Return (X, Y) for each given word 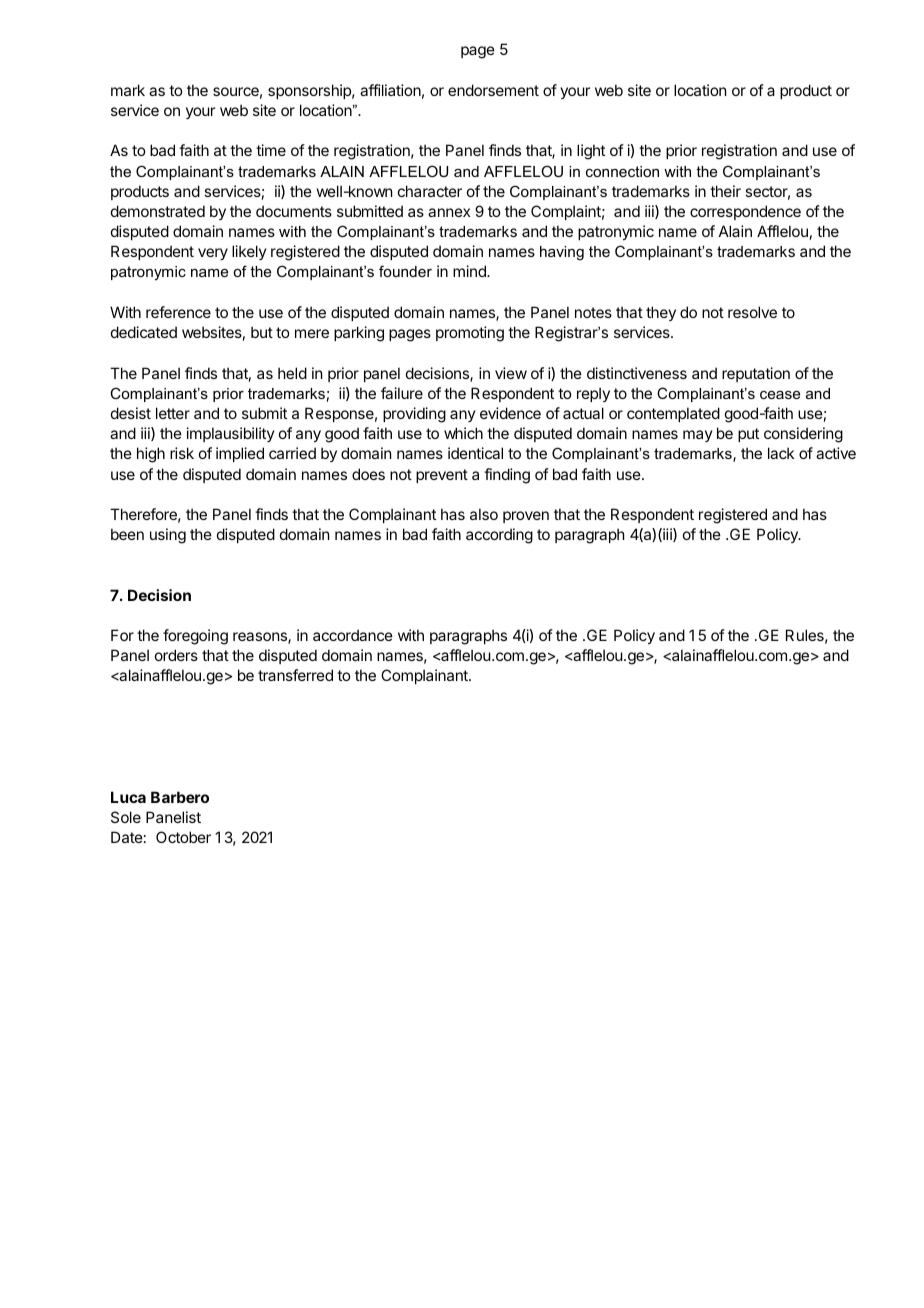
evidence (510, 413)
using (168, 536)
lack (781, 453)
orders (176, 655)
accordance (353, 635)
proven (526, 517)
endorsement (493, 90)
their (725, 191)
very (213, 254)
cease (780, 395)
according (499, 536)
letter (173, 413)
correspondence (745, 212)
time (271, 150)
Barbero (180, 797)
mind (470, 271)
